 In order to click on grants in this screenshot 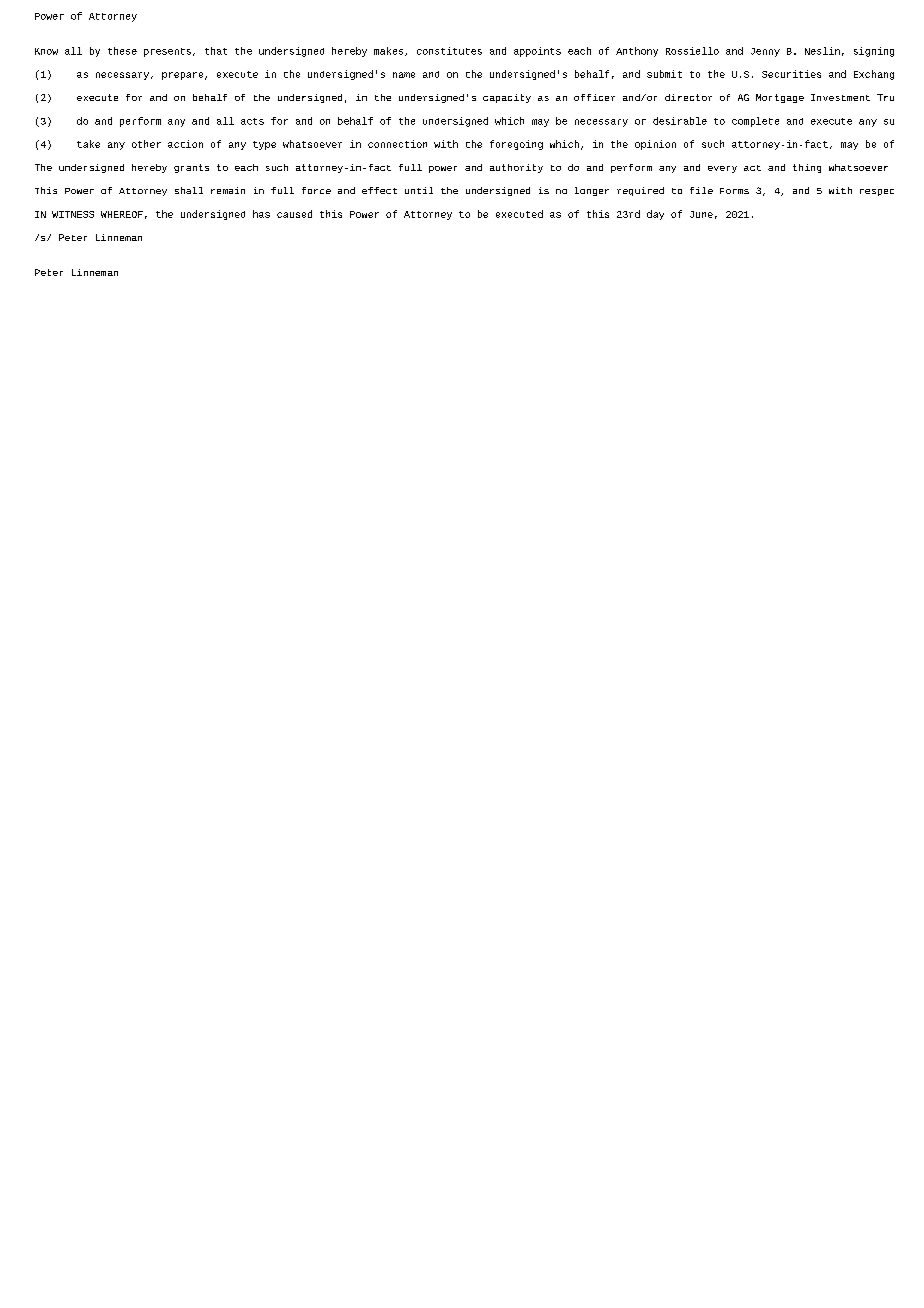, I will do `click(191, 168)`.
